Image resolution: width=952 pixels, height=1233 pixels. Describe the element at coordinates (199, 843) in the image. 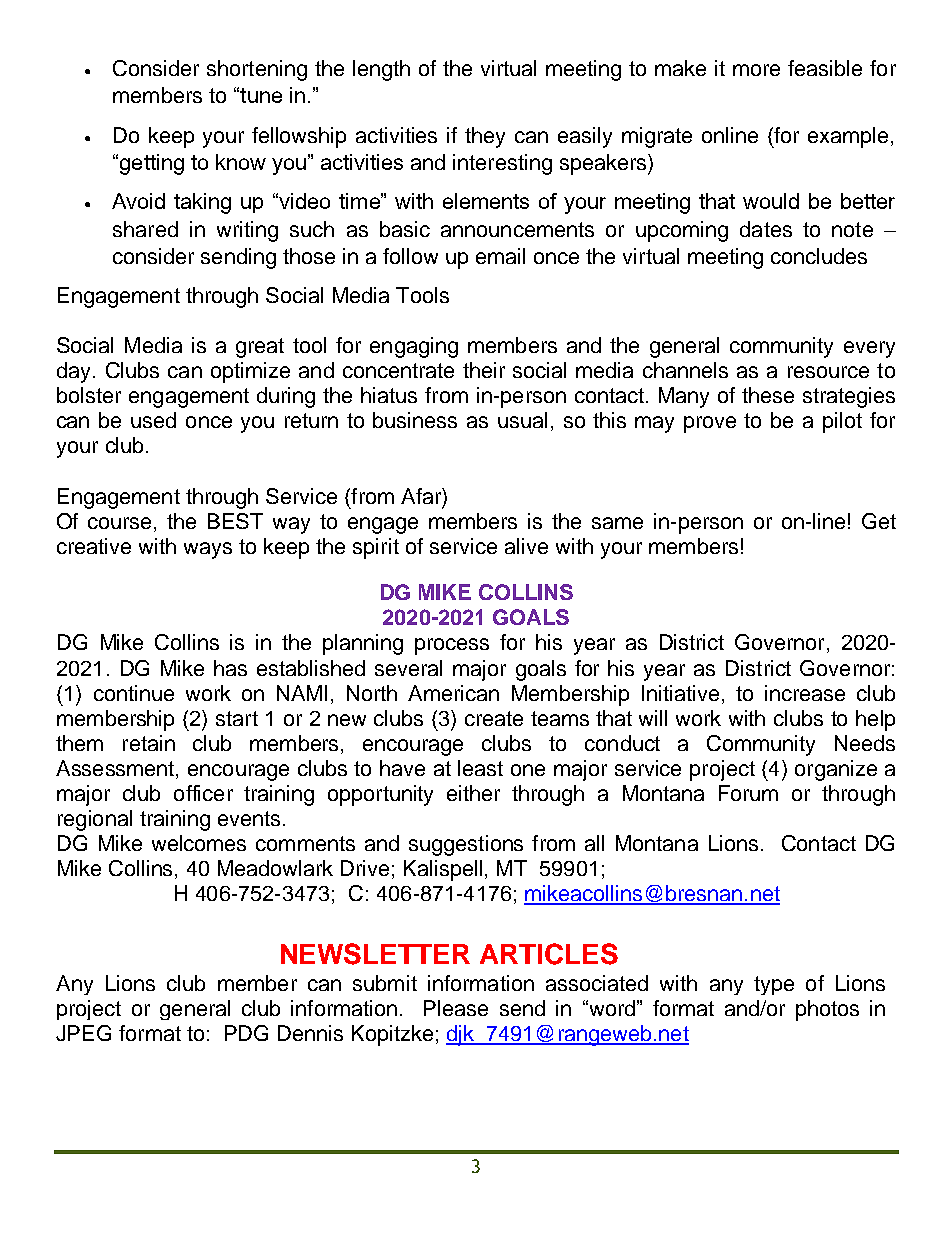

I see `welcomes` at that location.
